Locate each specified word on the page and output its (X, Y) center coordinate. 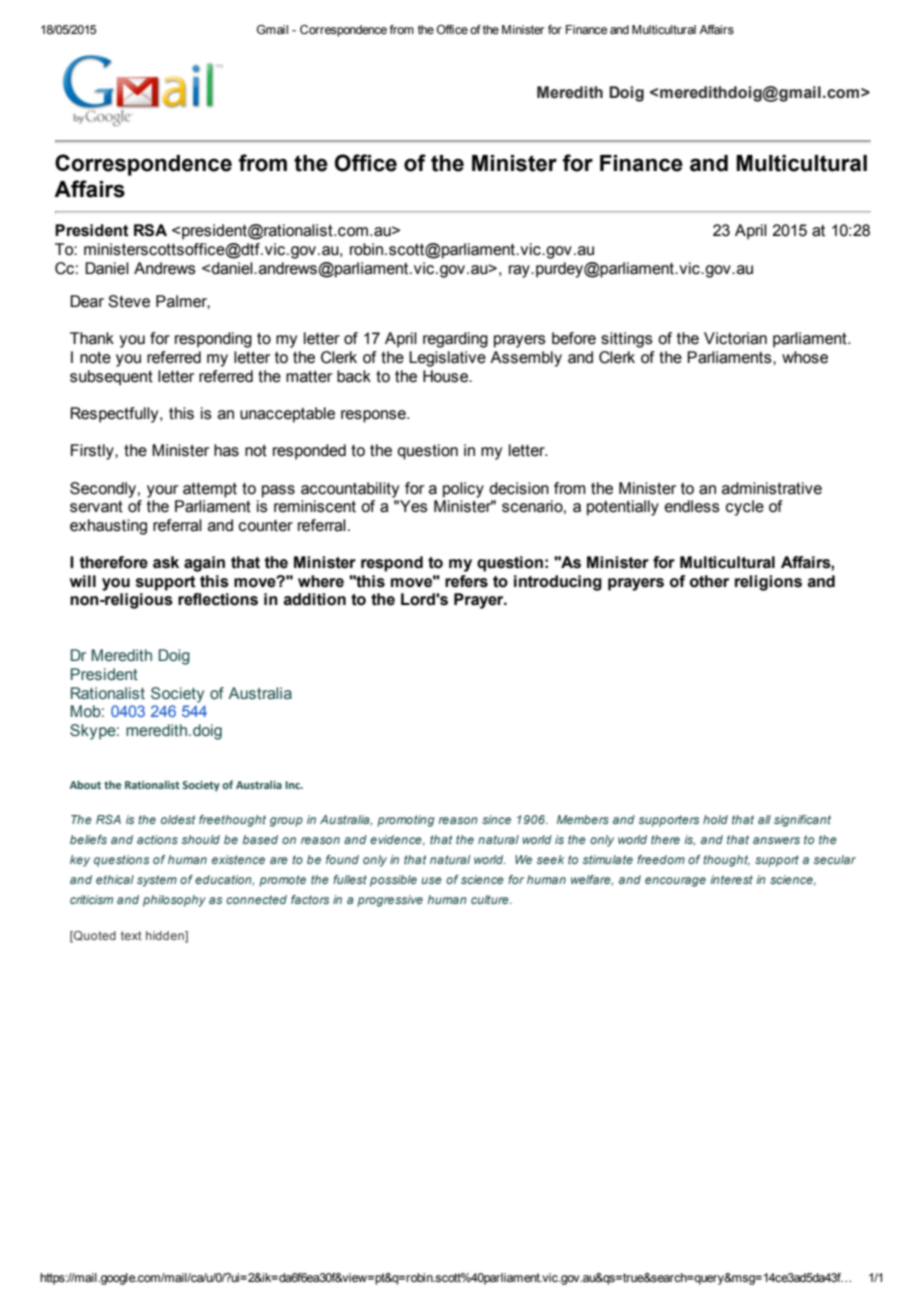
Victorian (735, 338)
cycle (745, 508)
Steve (129, 301)
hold (715, 819)
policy (463, 490)
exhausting (108, 527)
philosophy (174, 901)
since (496, 819)
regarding (455, 340)
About (85, 784)
